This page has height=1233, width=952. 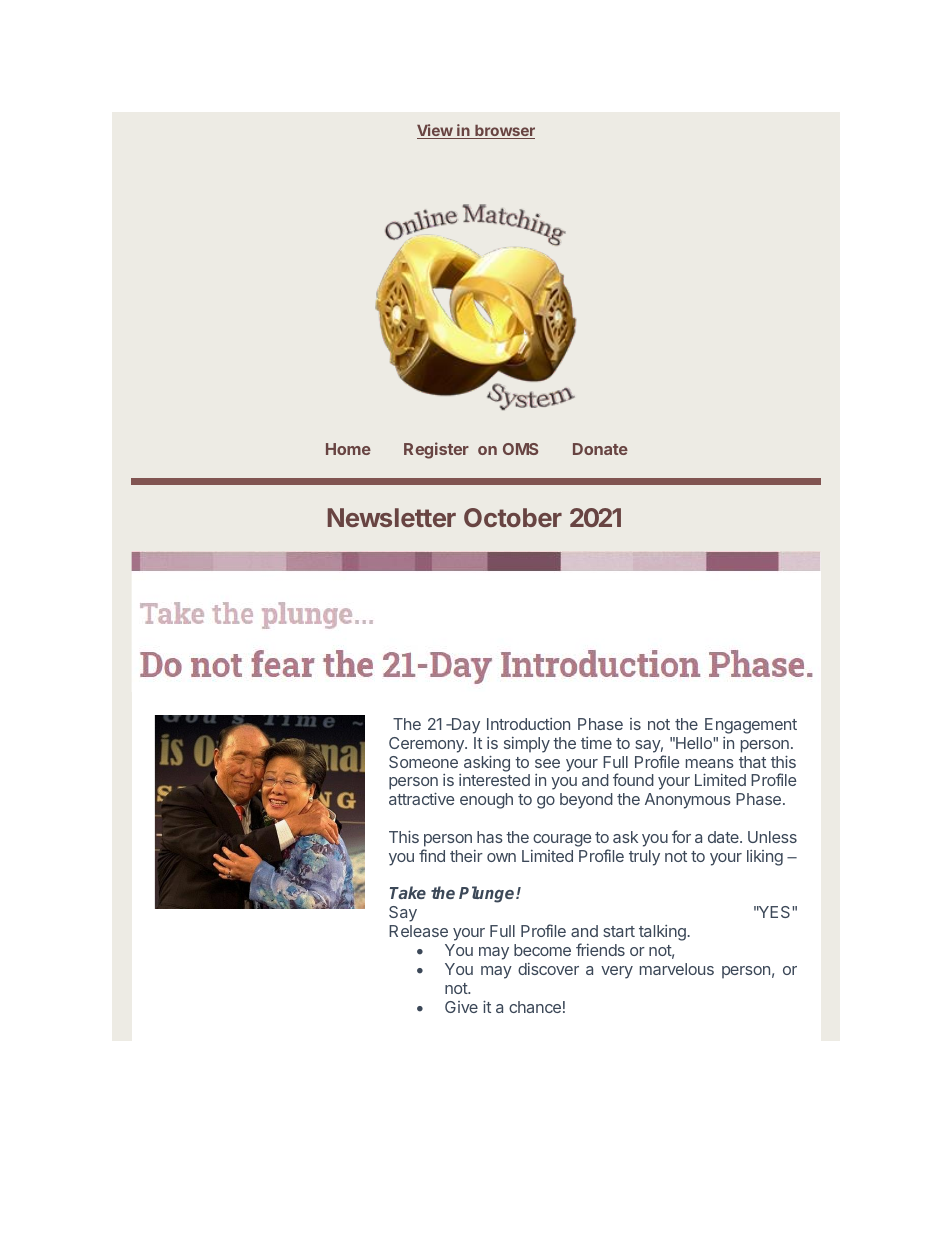 What do you see at coordinates (418, 931) in the page?
I see `Release` at bounding box center [418, 931].
